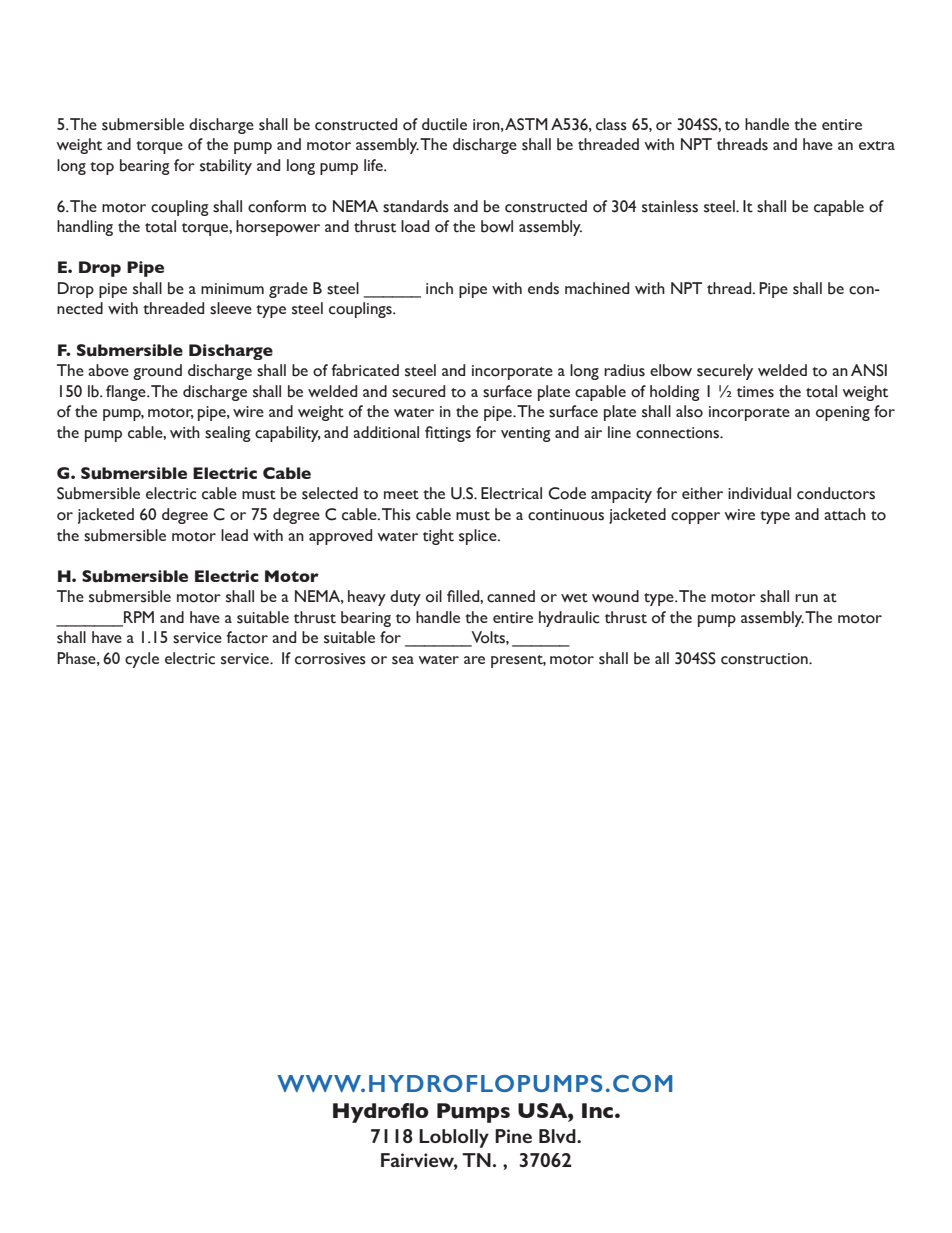 Image resolution: width=952 pixels, height=1233 pixels. Describe the element at coordinates (765, 659) in the document. I see `construction` at that location.
